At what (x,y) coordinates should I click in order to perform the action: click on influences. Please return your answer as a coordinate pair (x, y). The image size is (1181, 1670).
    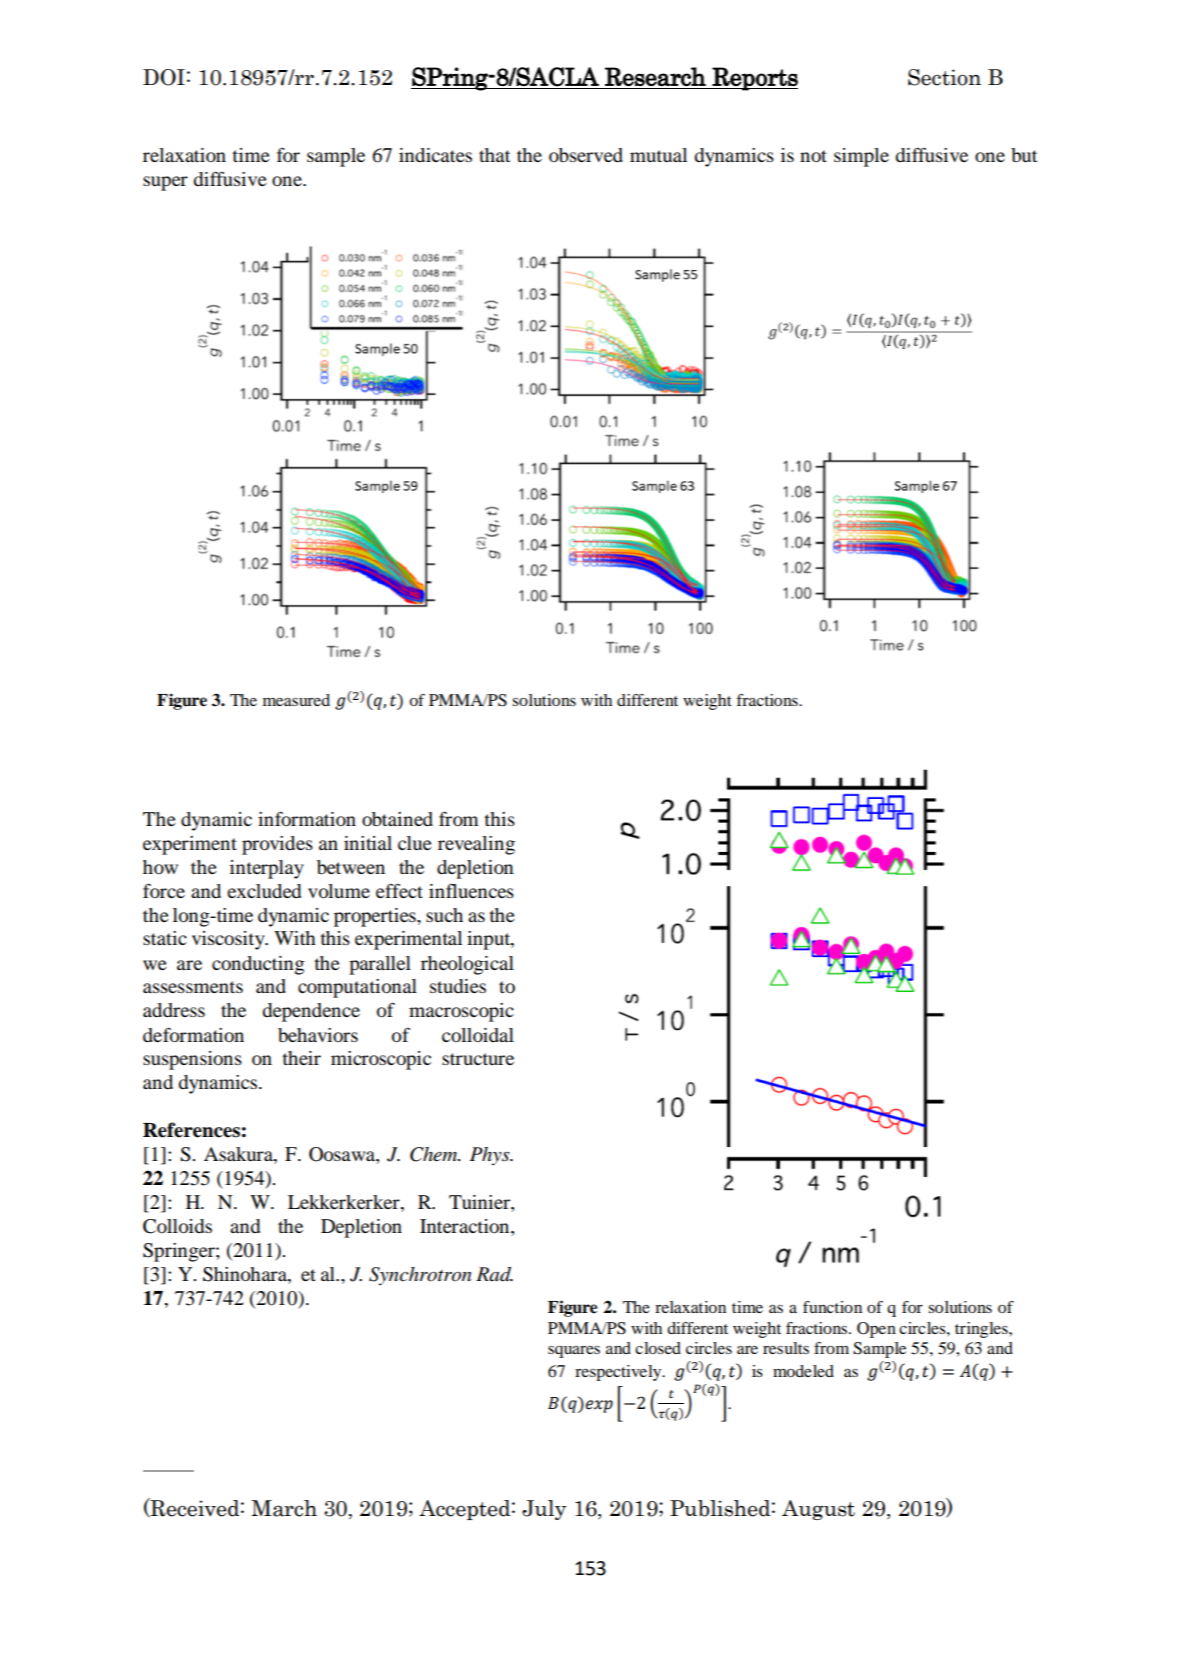
    Looking at the image, I should click on (471, 890).
